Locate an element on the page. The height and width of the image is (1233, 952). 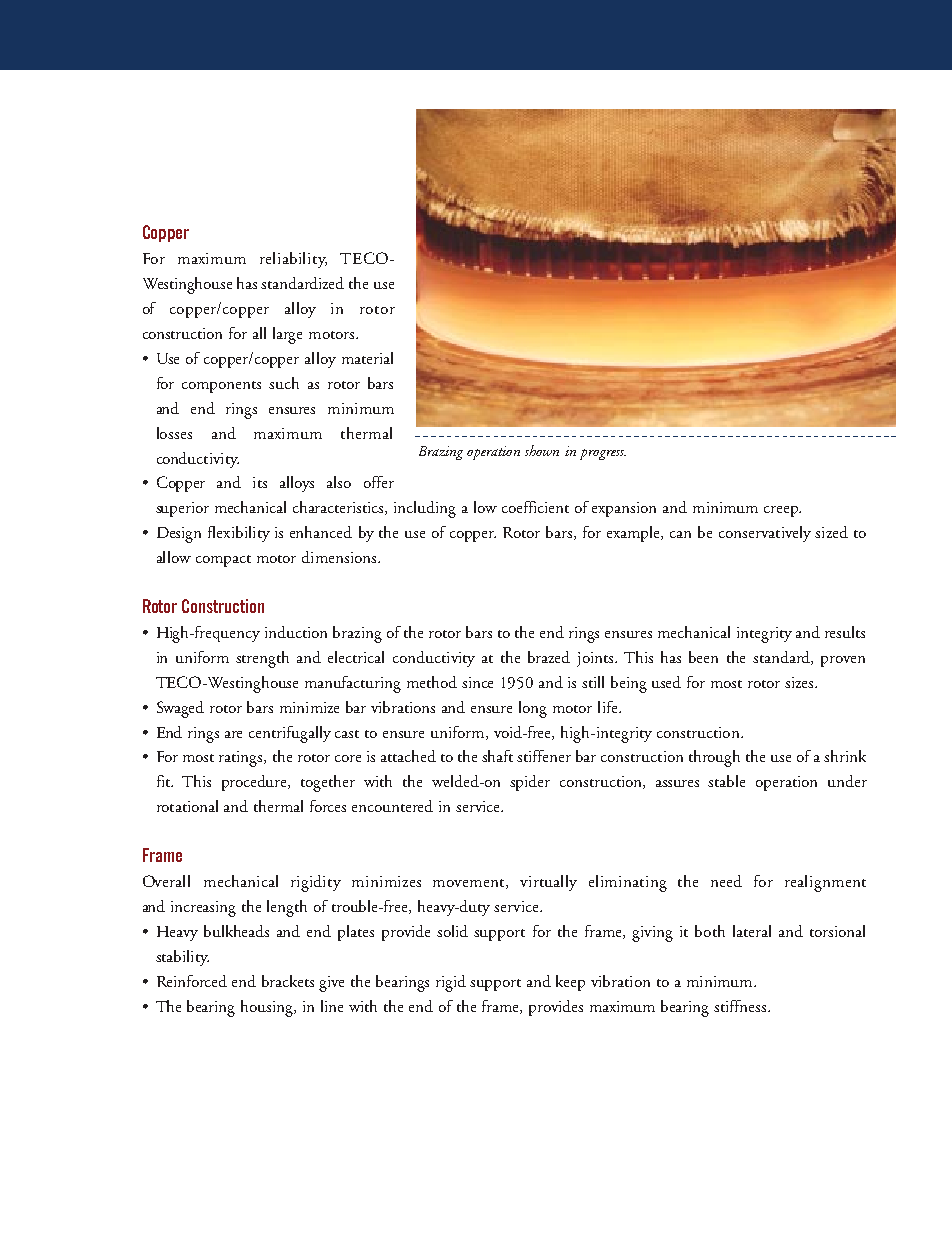
been is located at coordinates (703, 657).
